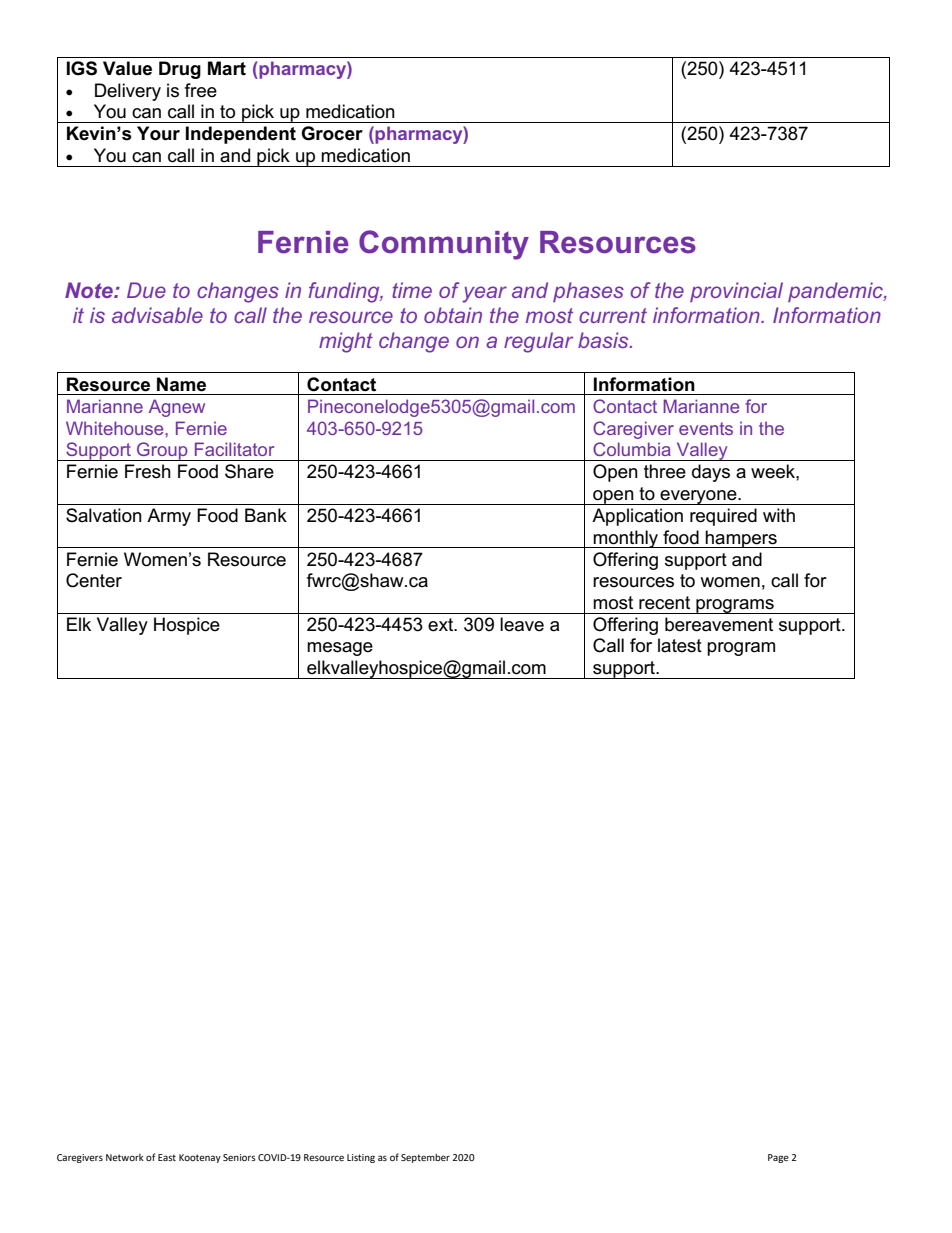 Image resolution: width=952 pixels, height=1233 pixels. I want to click on mesage, so click(340, 649).
